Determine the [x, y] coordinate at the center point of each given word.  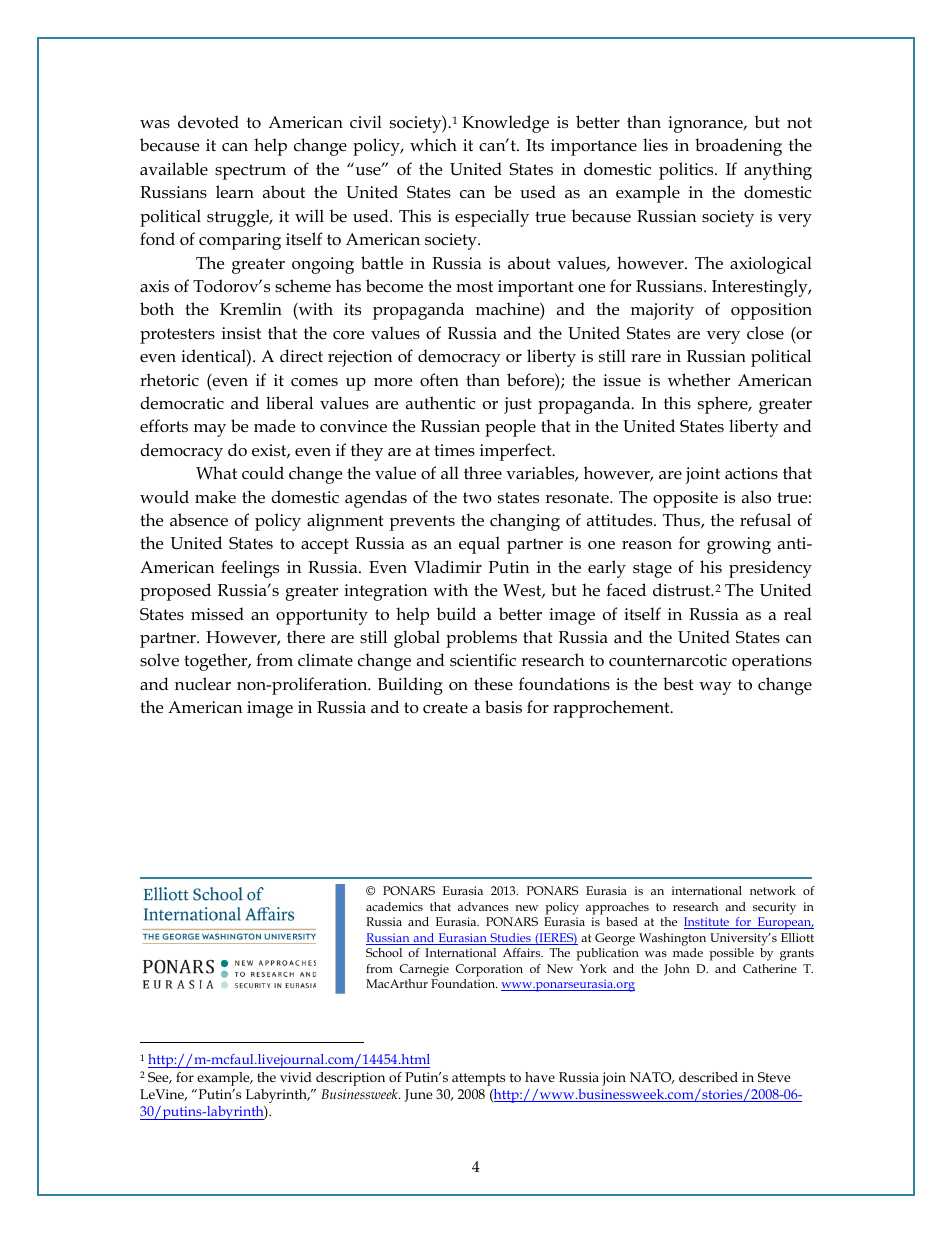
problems [481, 639]
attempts [478, 1079]
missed [217, 614]
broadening [738, 147]
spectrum [250, 172]
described [708, 1077]
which [433, 145]
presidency [770, 569]
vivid [296, 1077]
